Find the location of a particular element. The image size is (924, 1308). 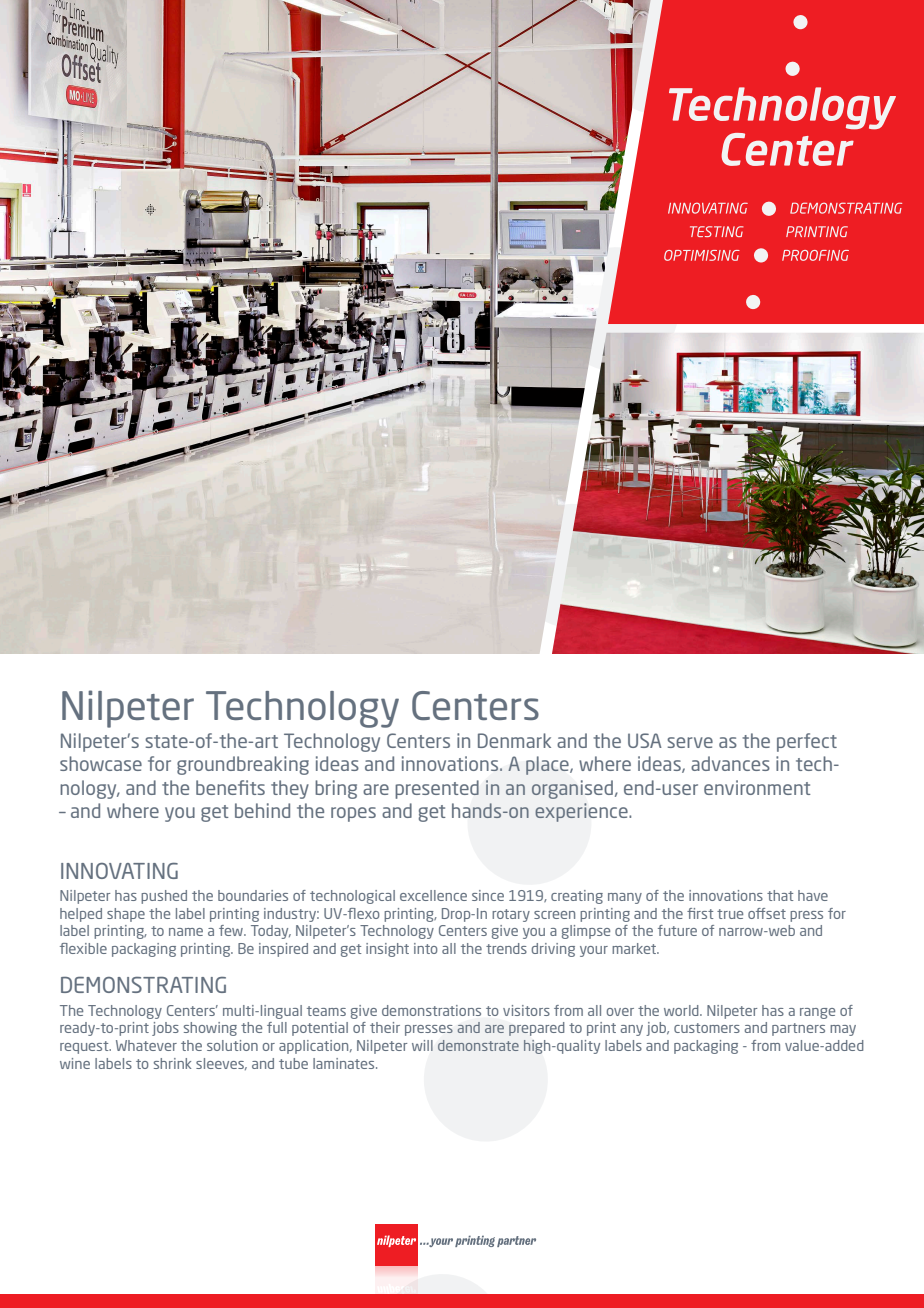

that is located at coordinates (780, 895).
